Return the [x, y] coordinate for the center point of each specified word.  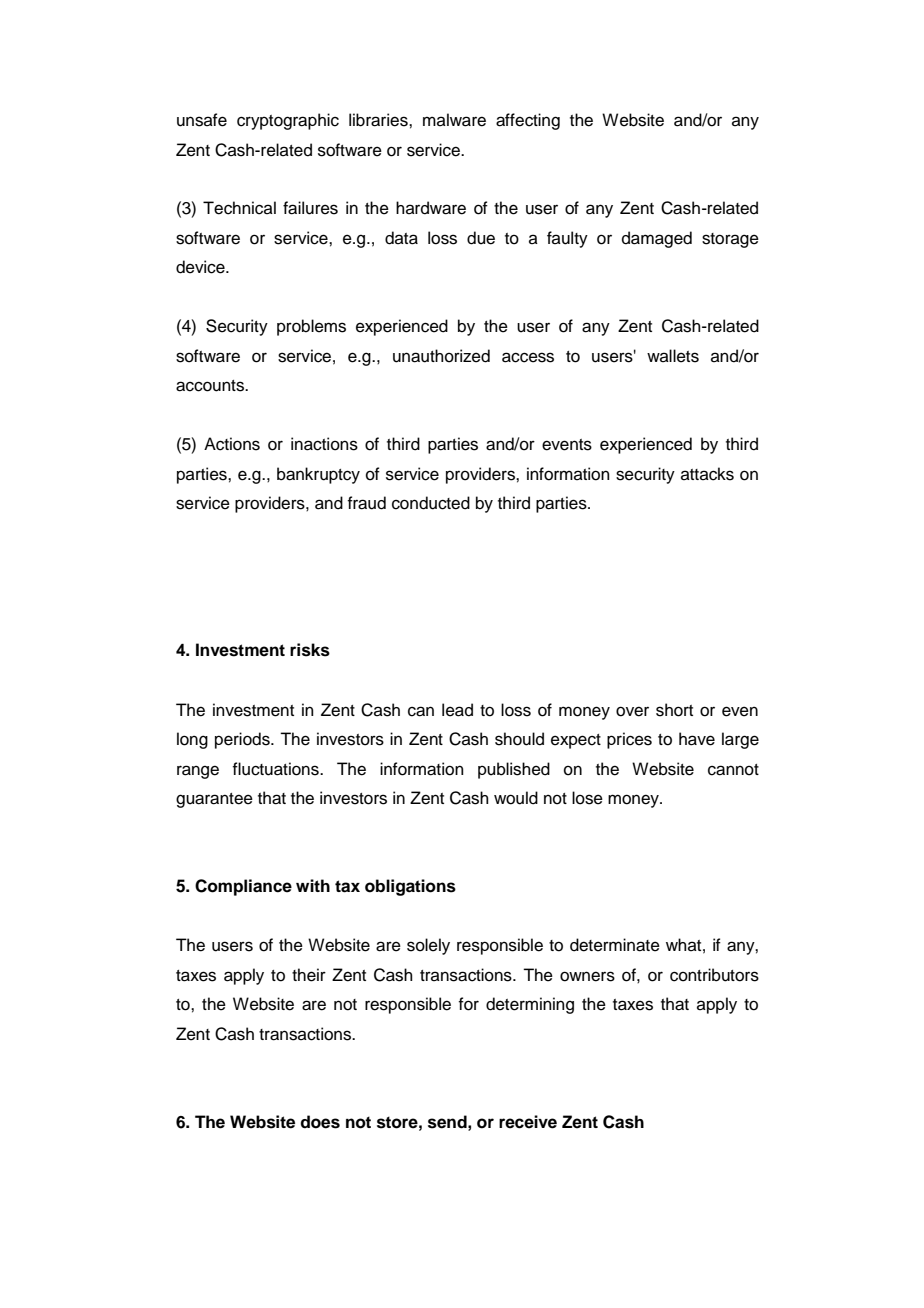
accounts [211, 386]
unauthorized [441, 356]
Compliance [243, 887]
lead [457, 710]
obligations [410, 887]
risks [310, 650]
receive [528, 1122]
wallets [673, 356]
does [320, 1122]
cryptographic [288, 121]
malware [454, 120]
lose [587, 798]
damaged [657, 239]
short [674, 710]
